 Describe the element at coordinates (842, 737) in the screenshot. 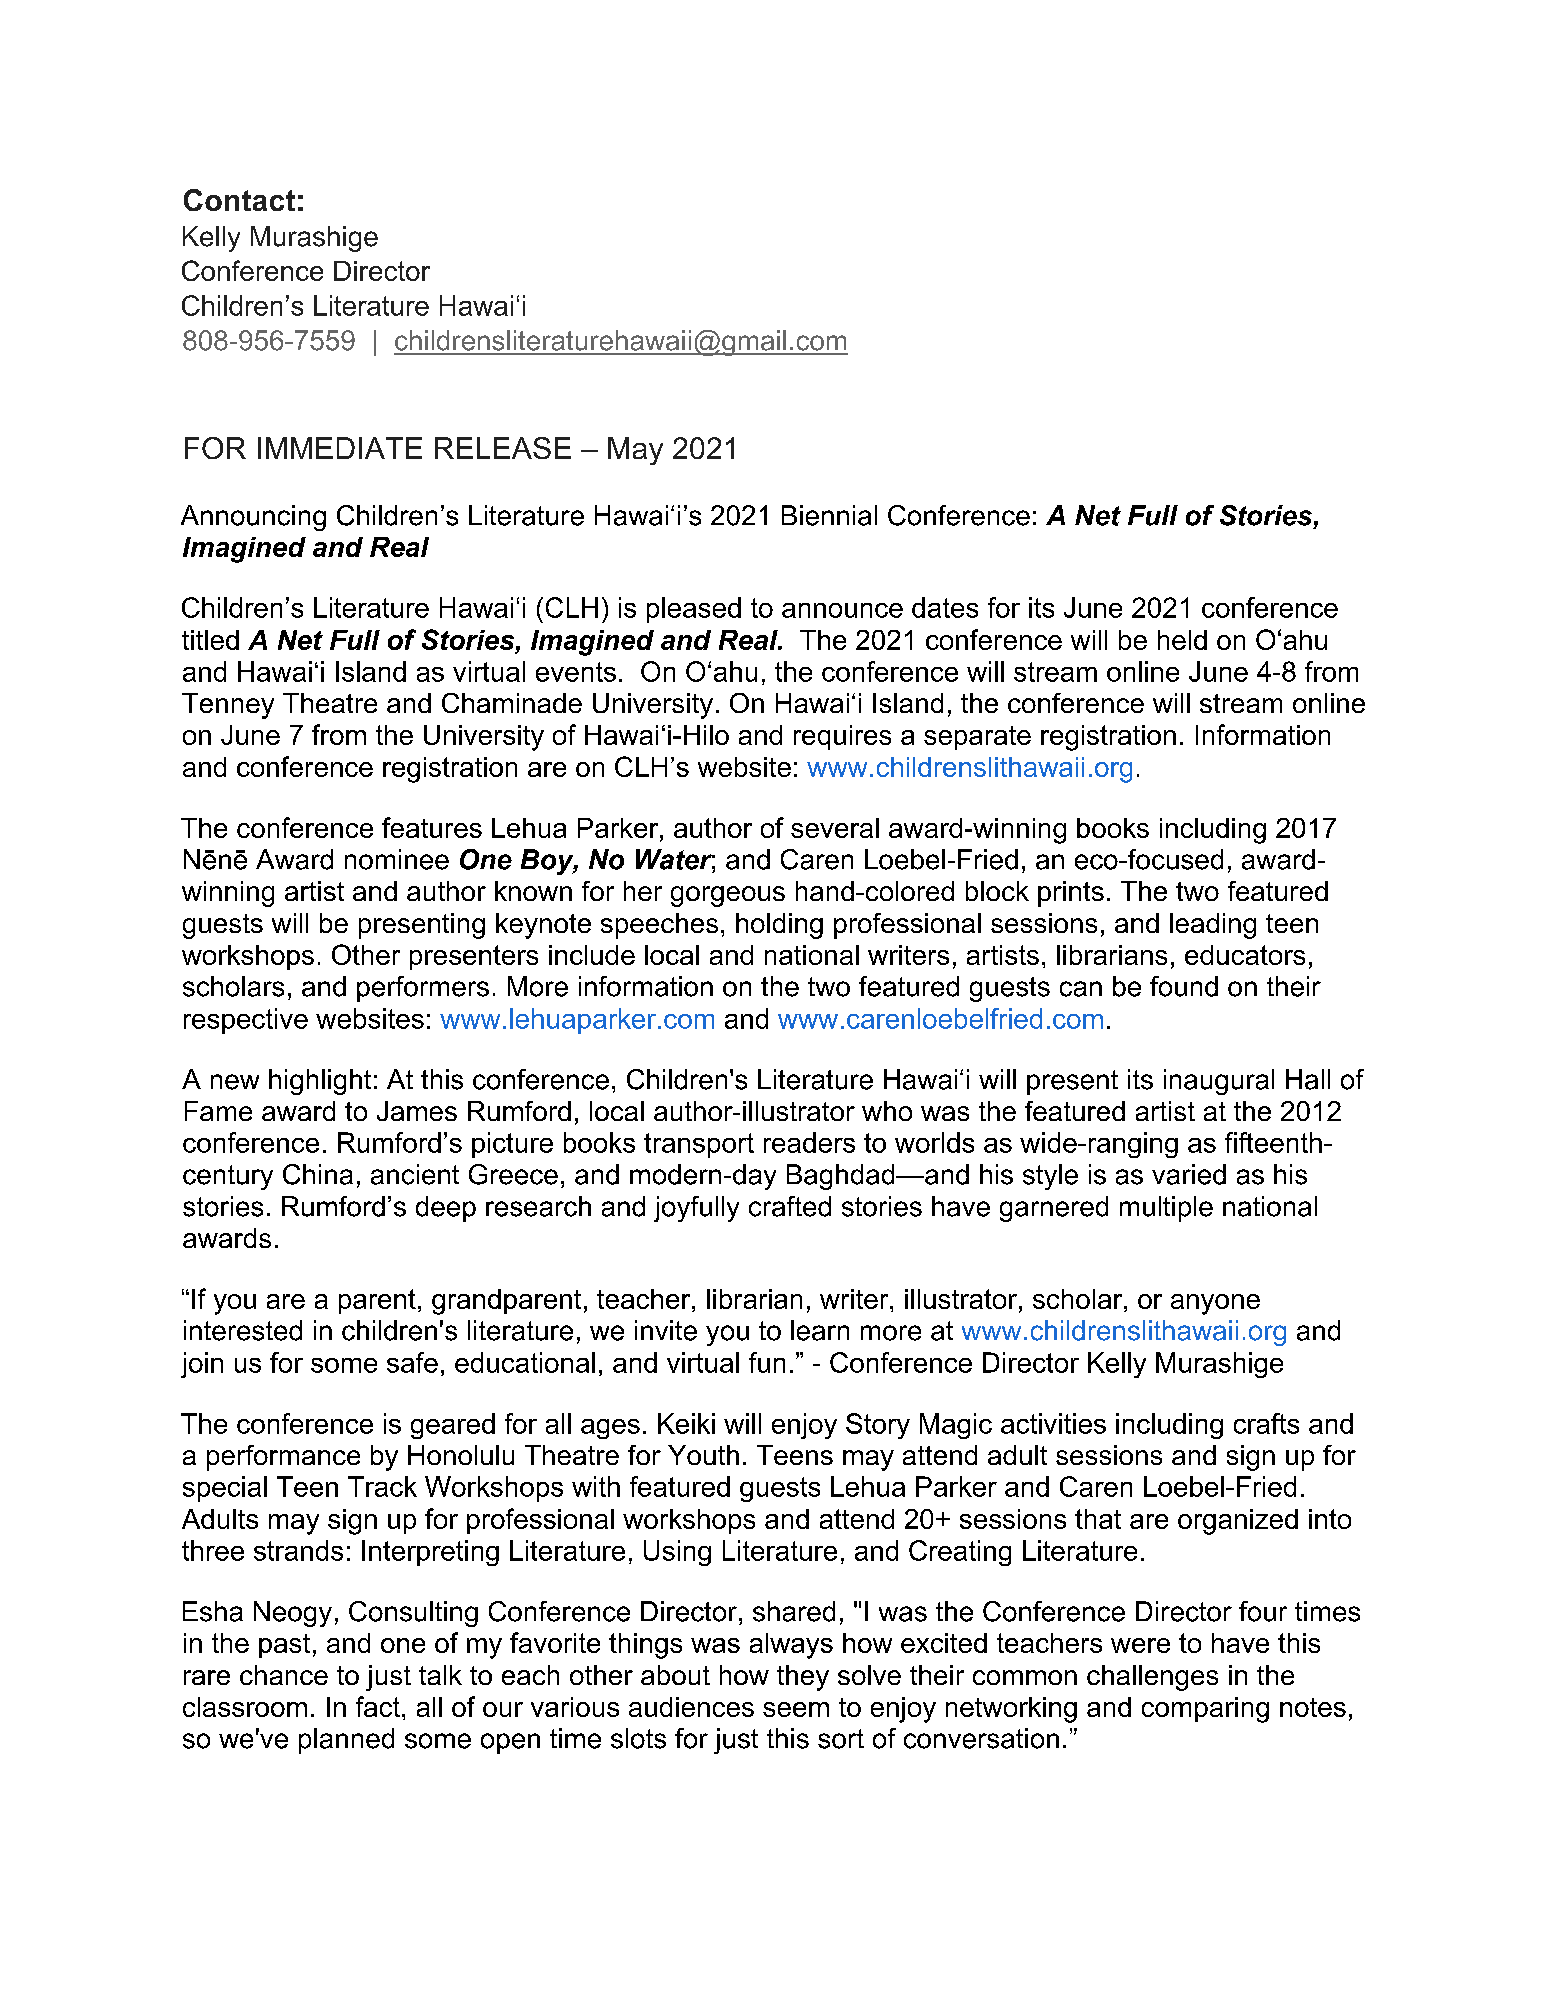

I see `requires` at that location.
